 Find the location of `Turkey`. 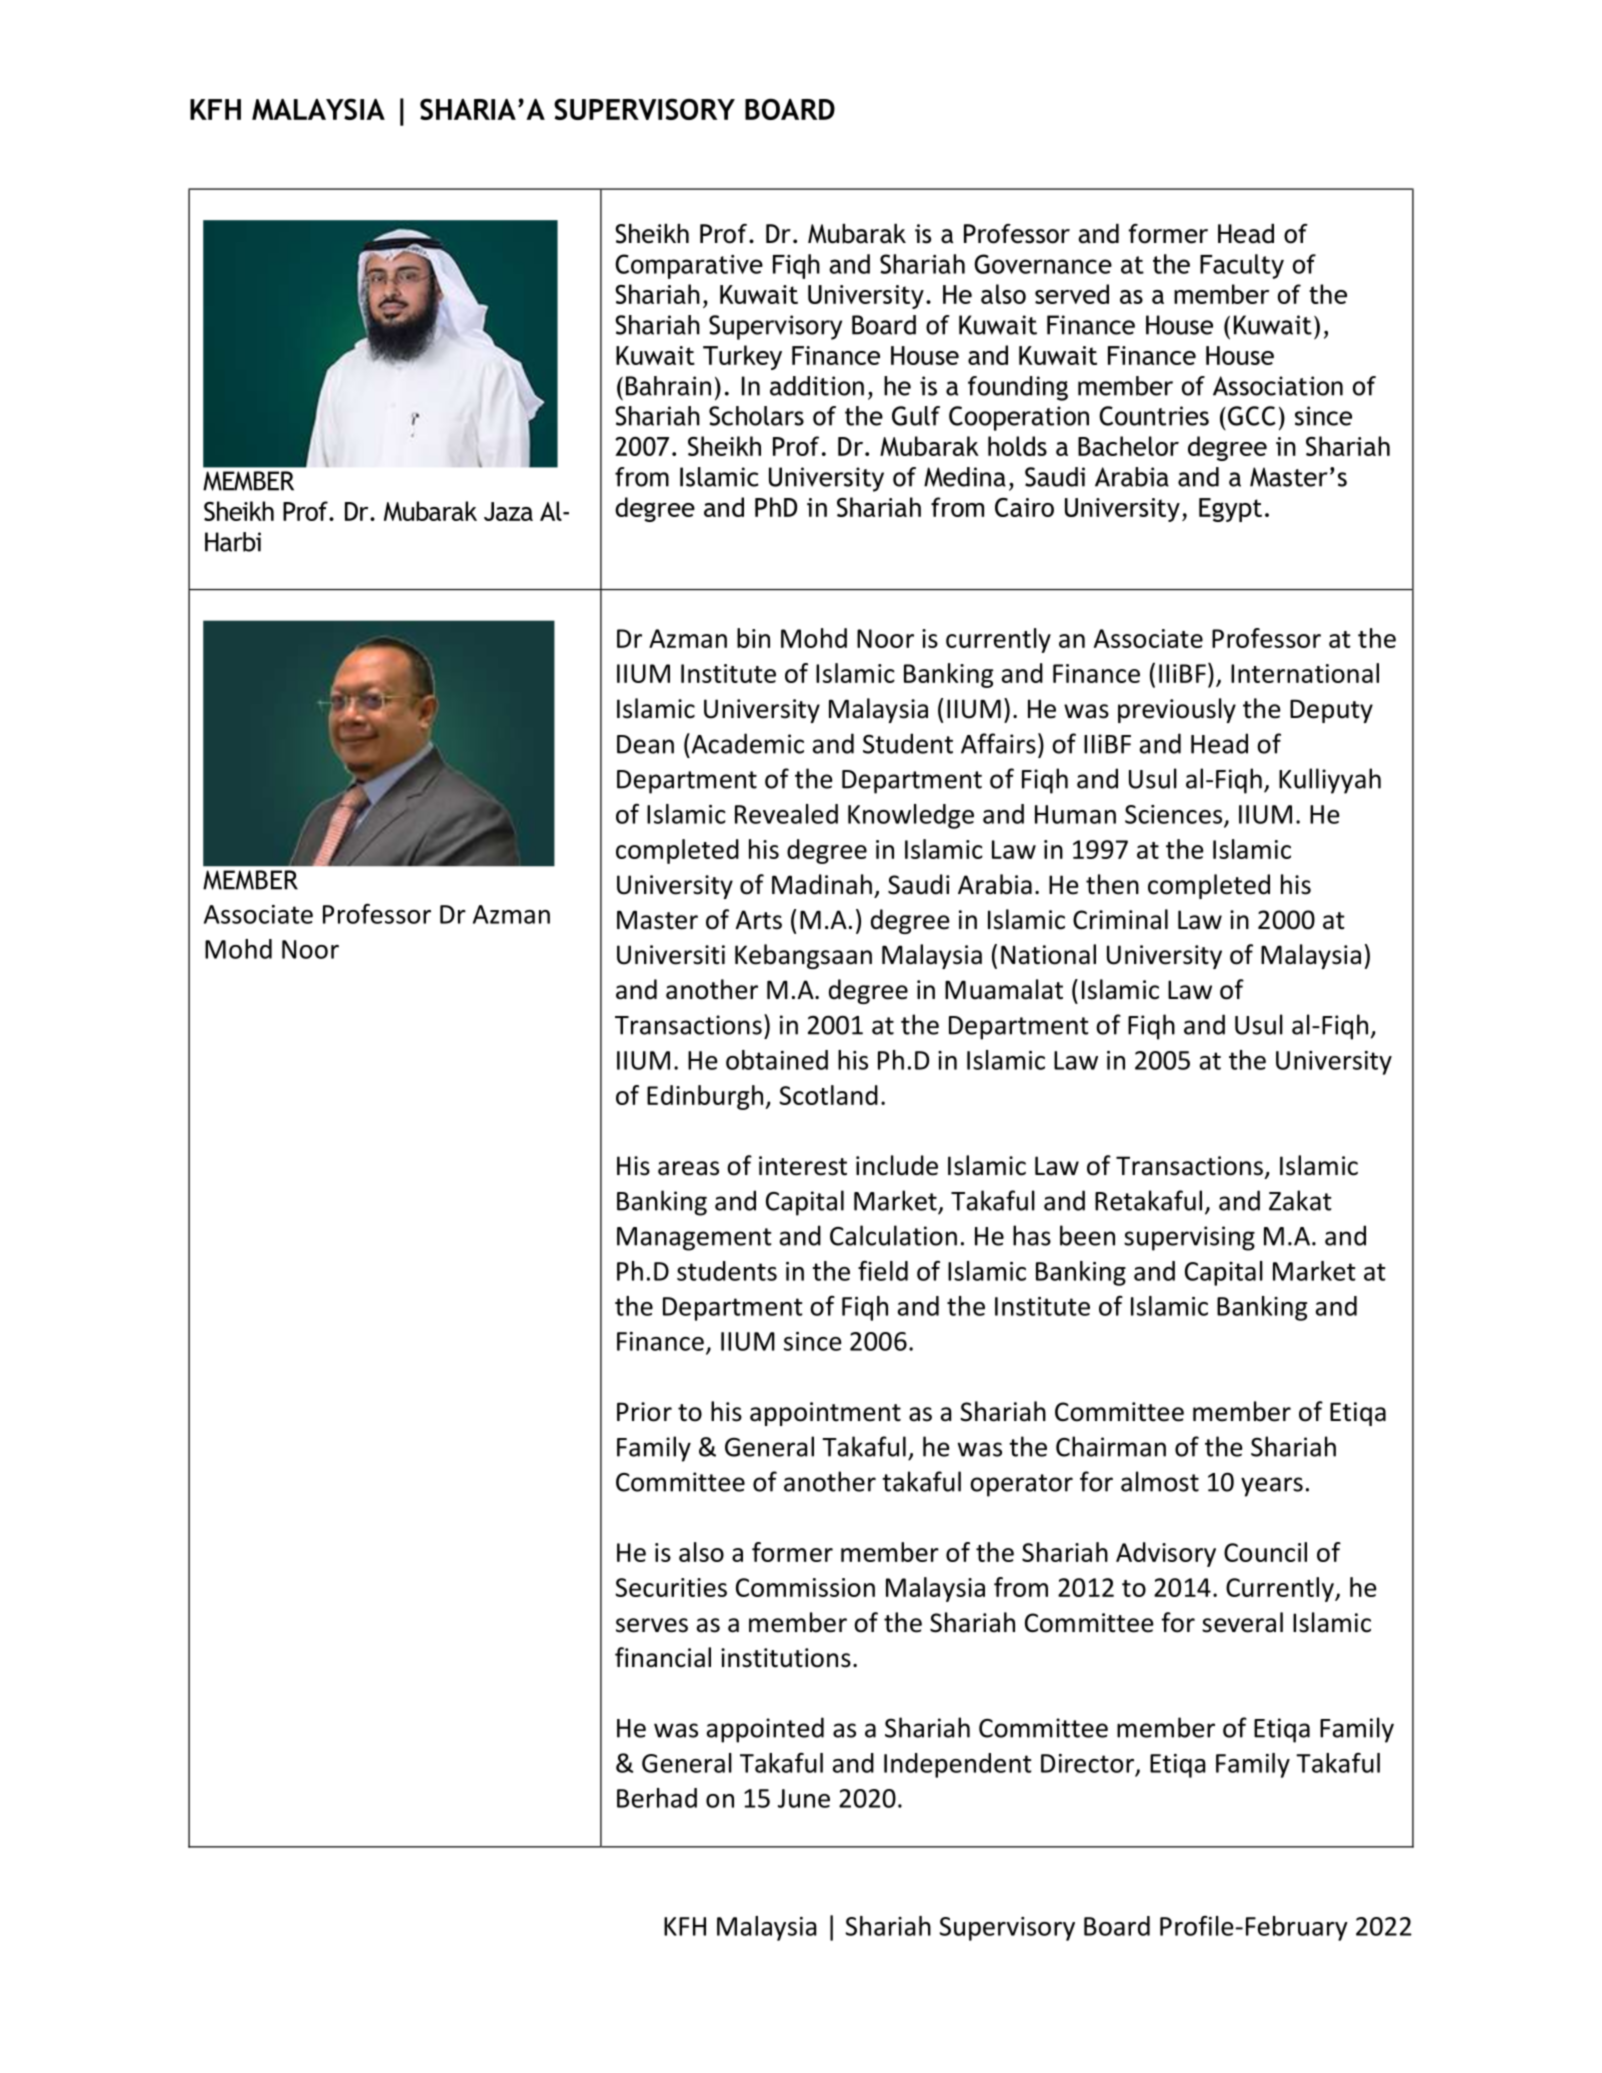

Turkey is located at coordinates (742, 357).
